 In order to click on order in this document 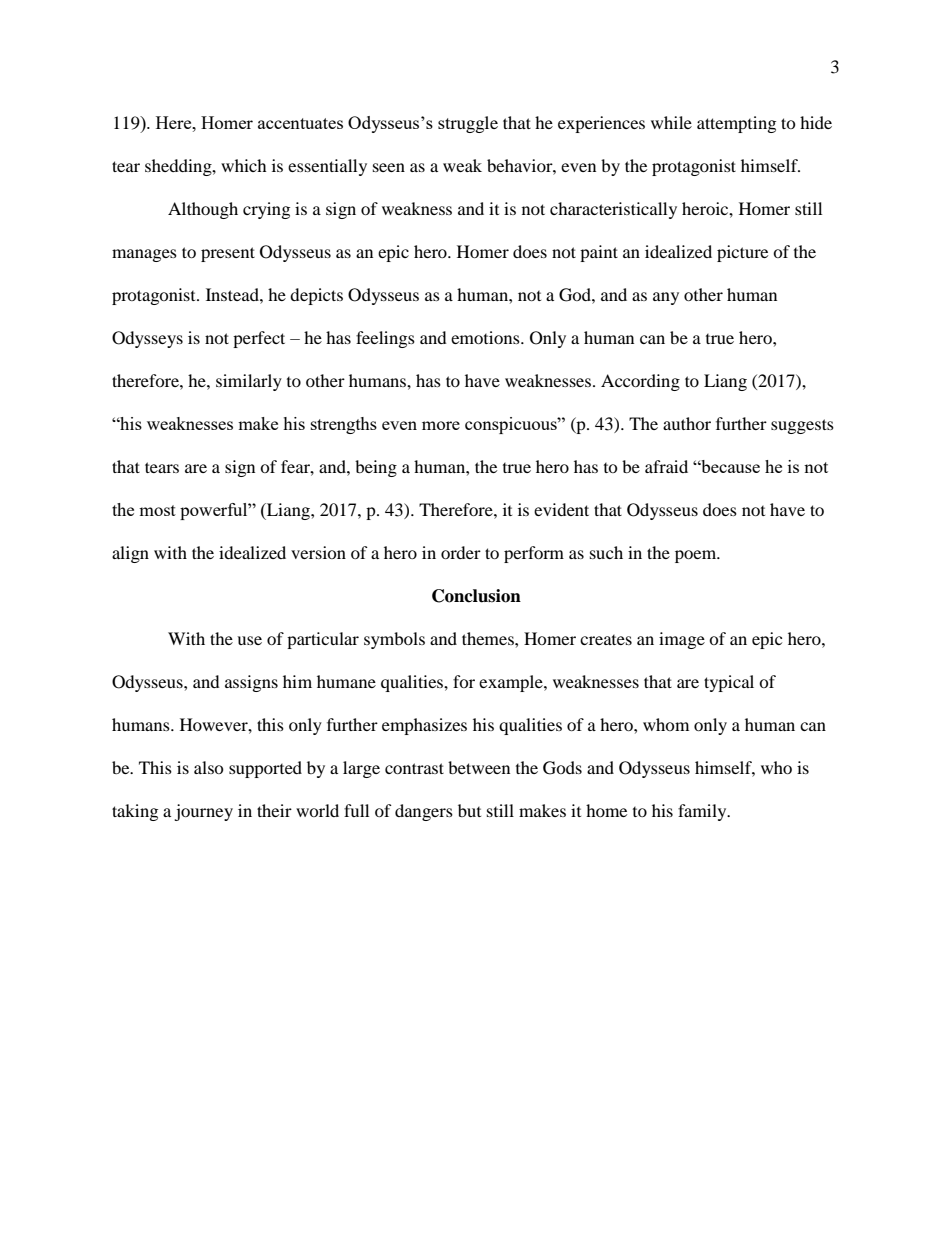, I will do `click(461, 552)`.
